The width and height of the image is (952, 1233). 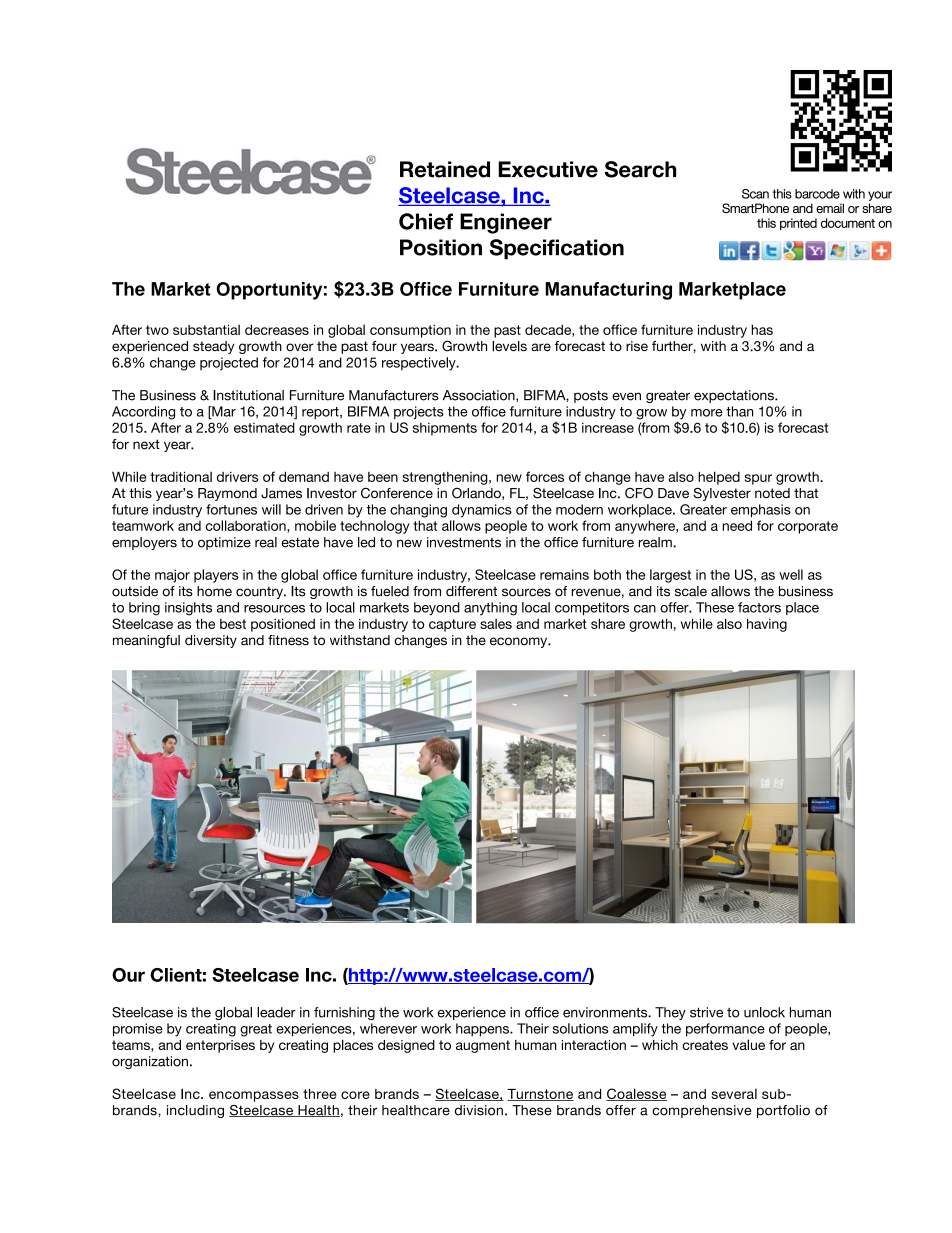 I want to click on estimated, so click(x=264, y=427).
